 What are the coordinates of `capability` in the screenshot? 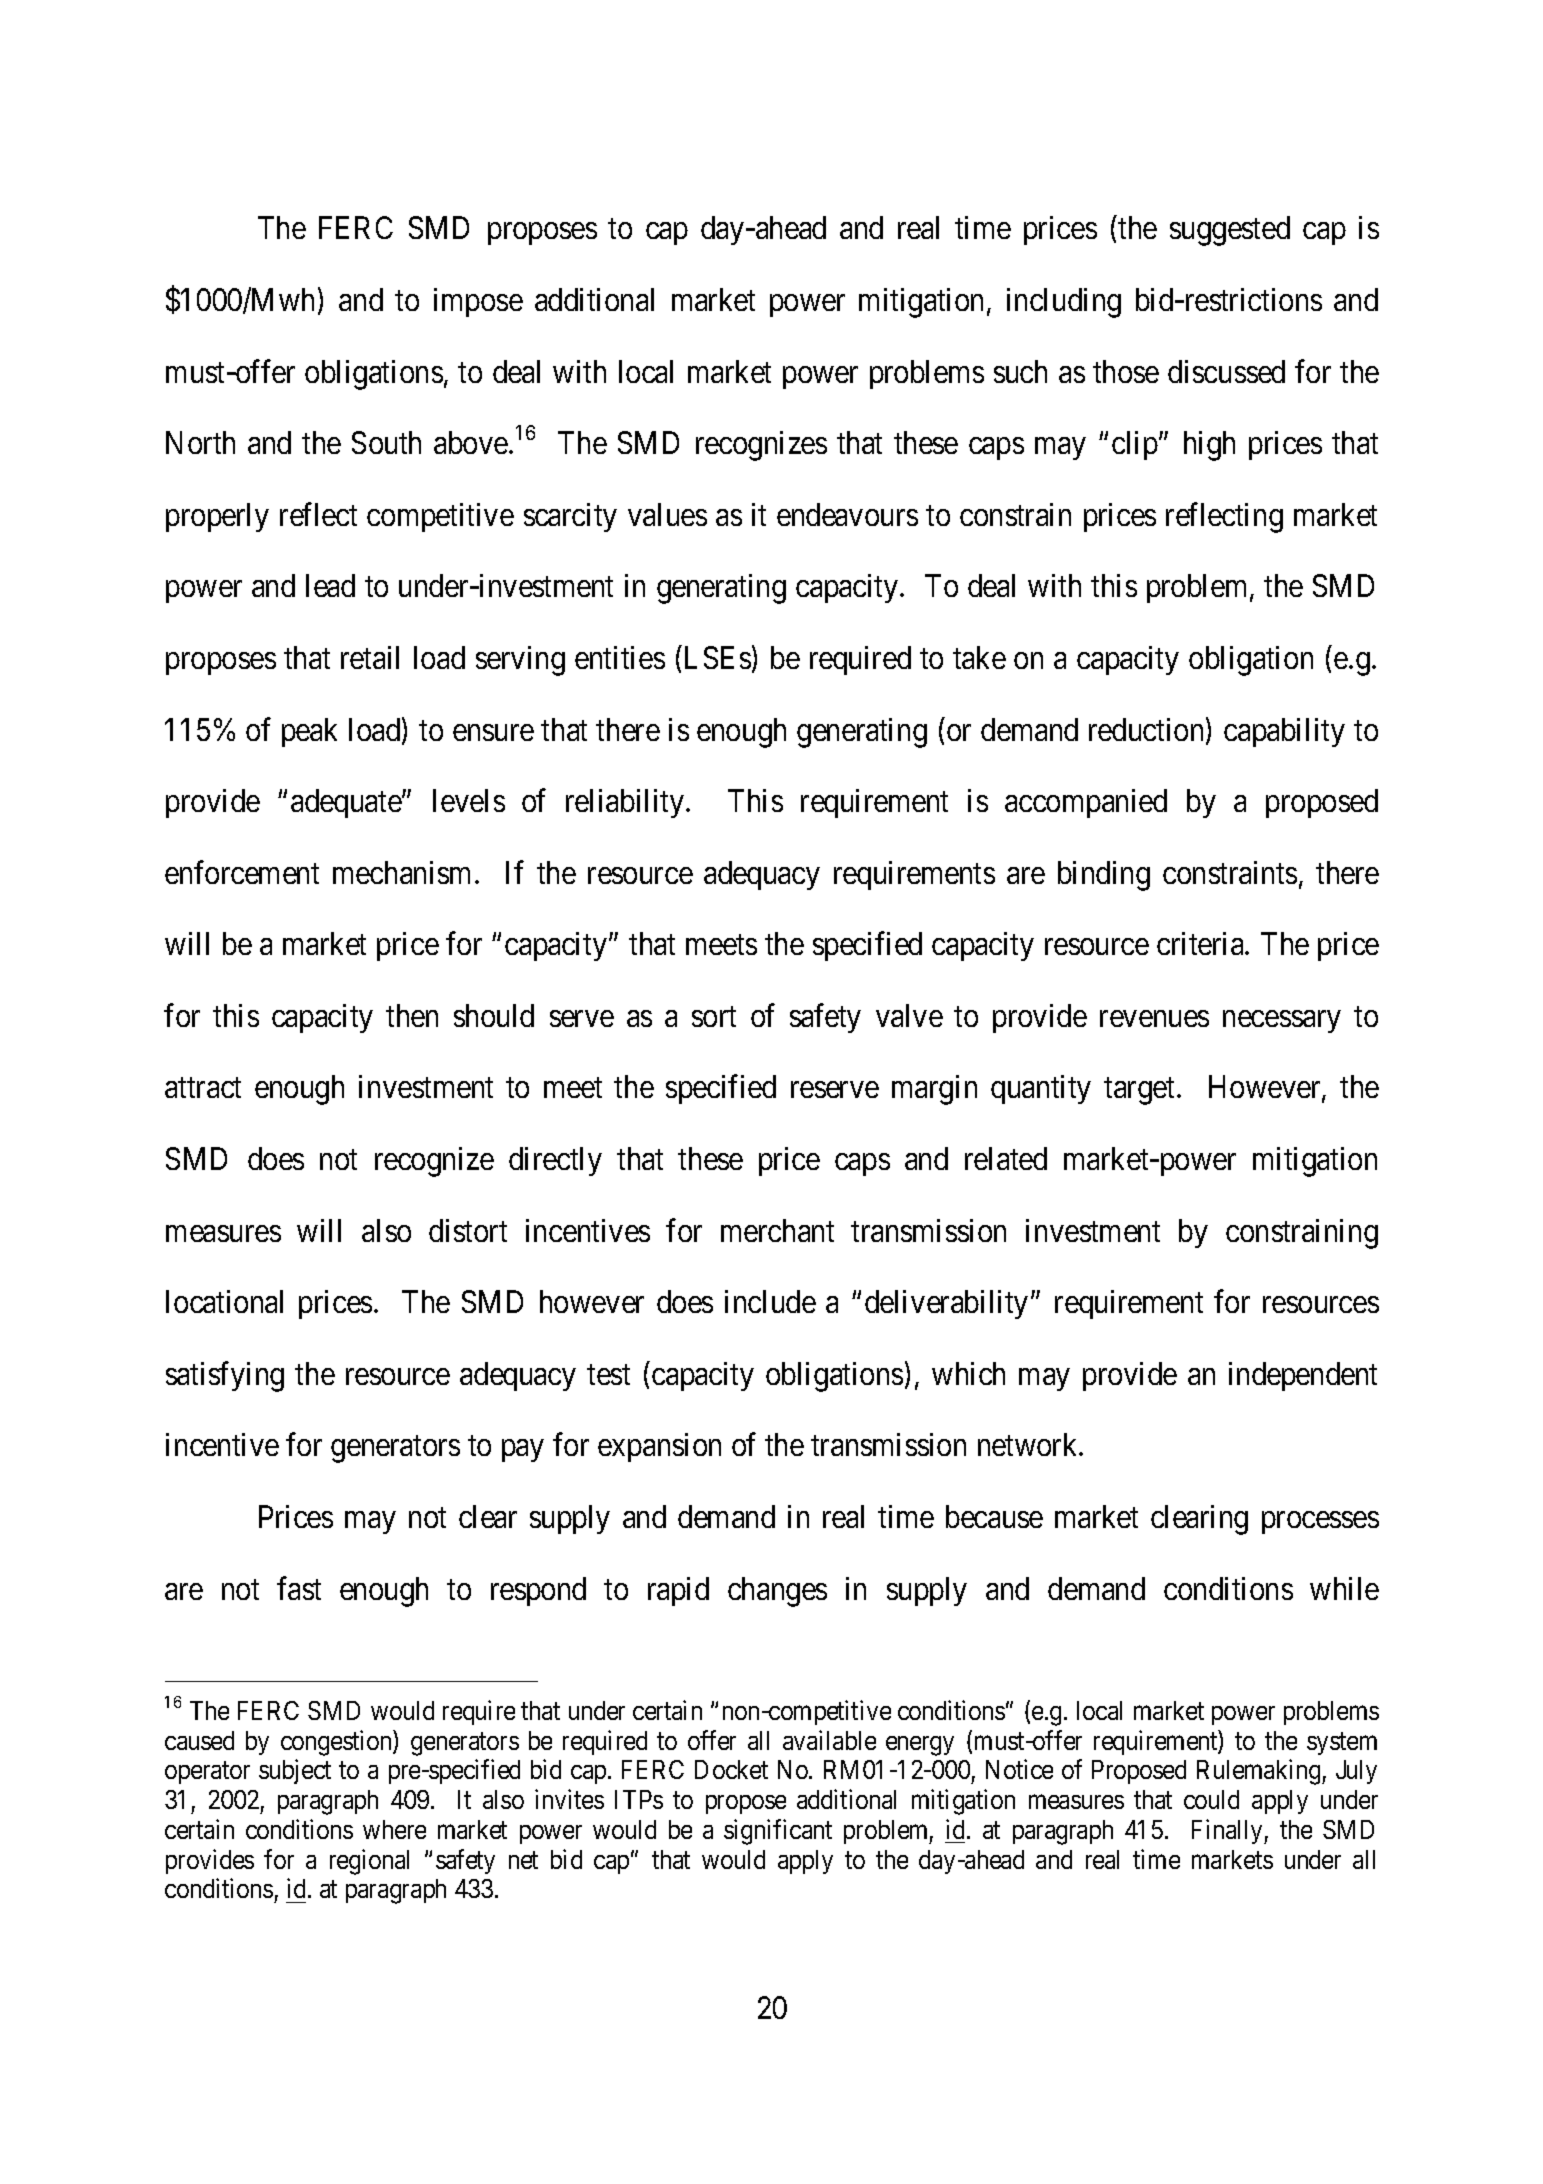 It's located at (1284, 732).
